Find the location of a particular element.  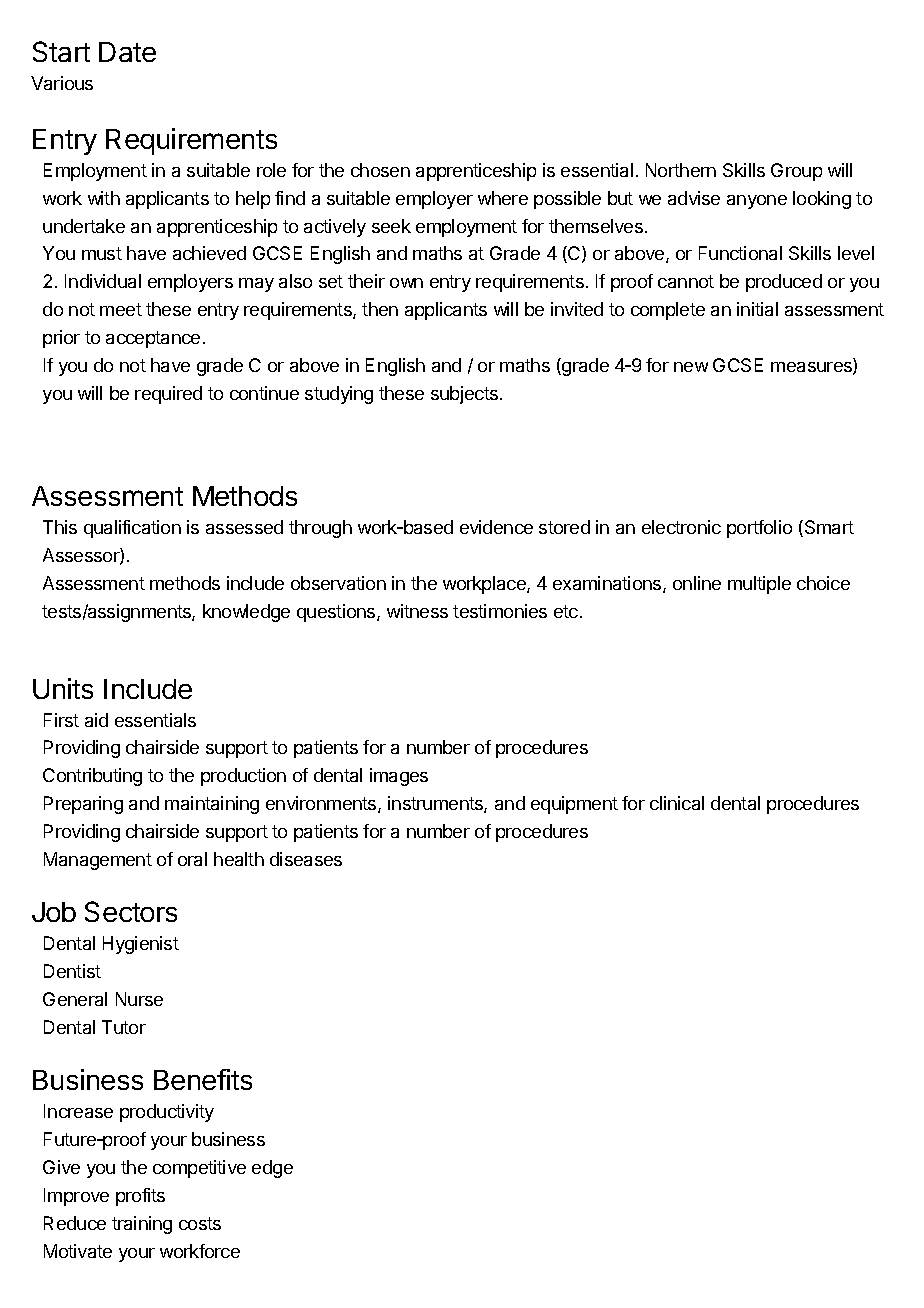

subjects is located at coordinates (464, 395).
